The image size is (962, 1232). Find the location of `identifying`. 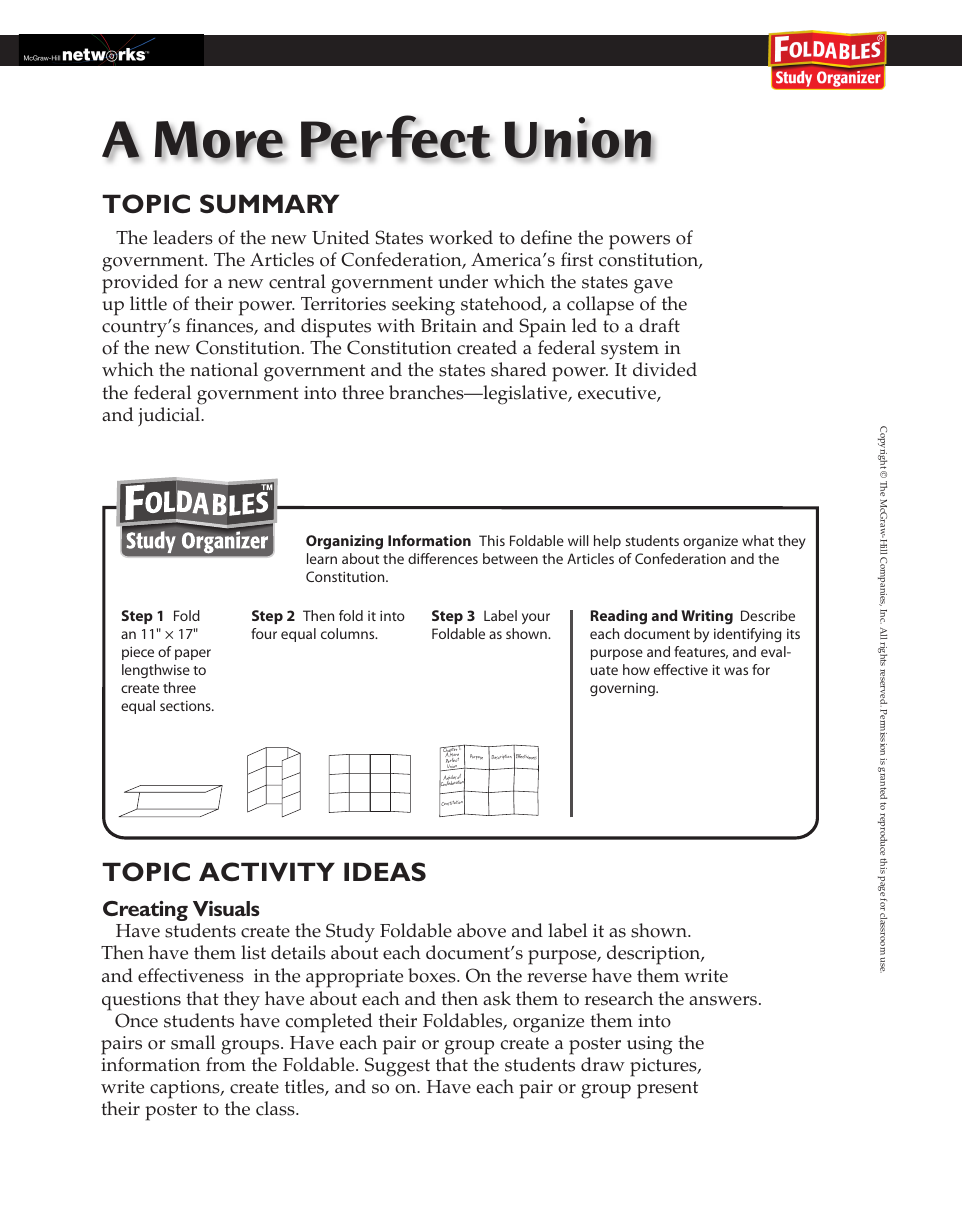

identifying is located at coordinates (747, 635).
